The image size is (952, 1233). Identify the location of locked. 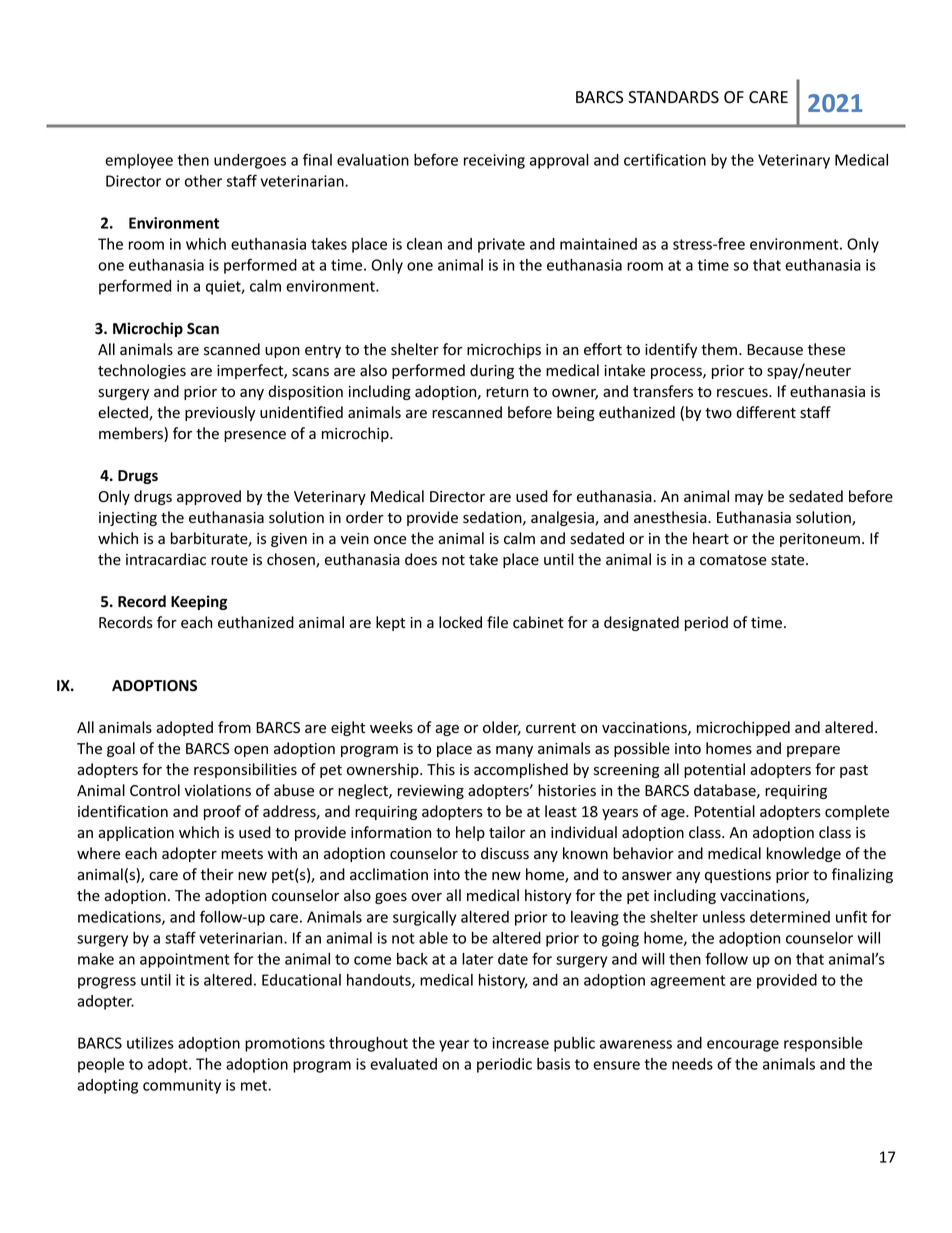
(460, 622).
